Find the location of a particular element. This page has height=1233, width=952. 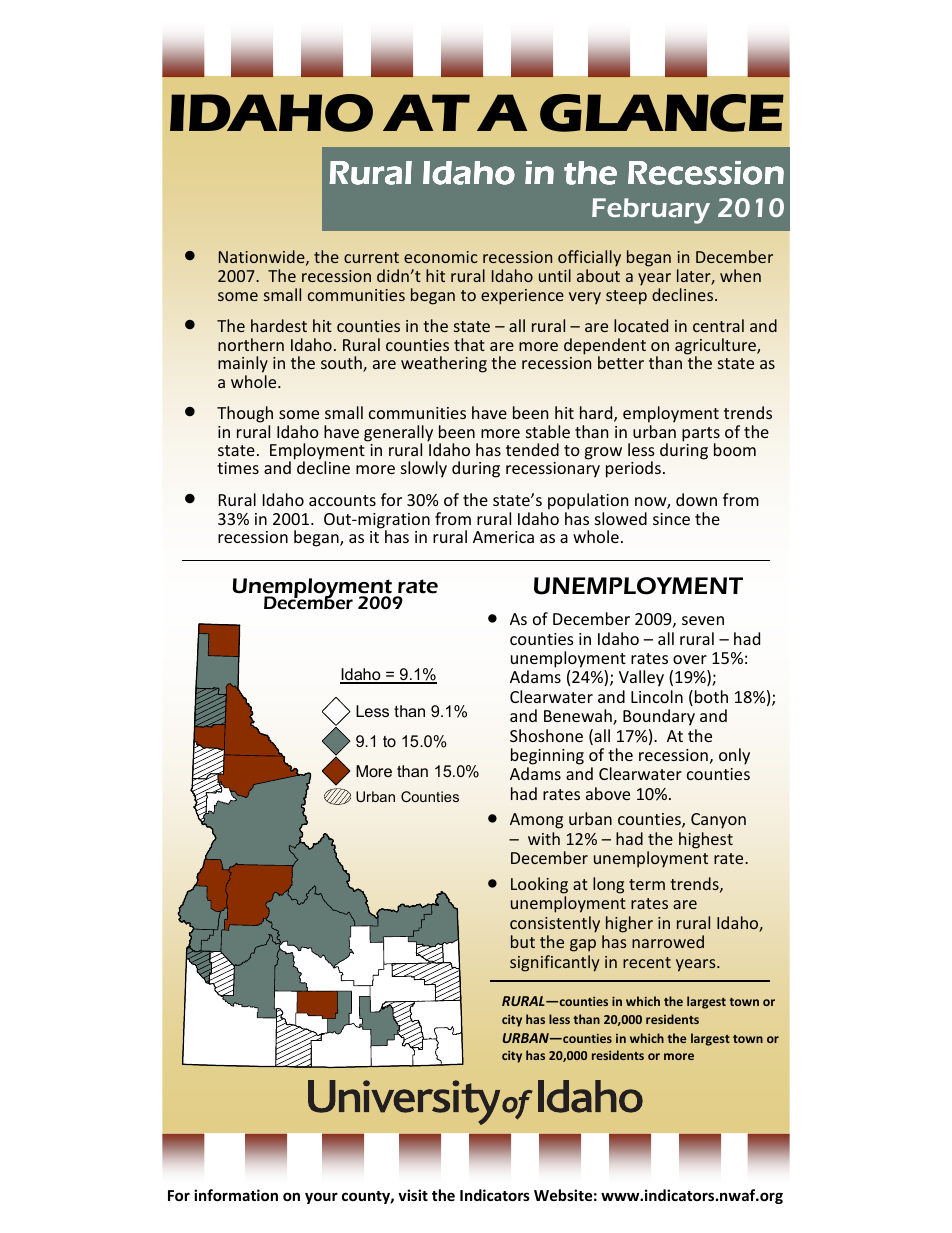

current is located at coordinates (371, 257).
